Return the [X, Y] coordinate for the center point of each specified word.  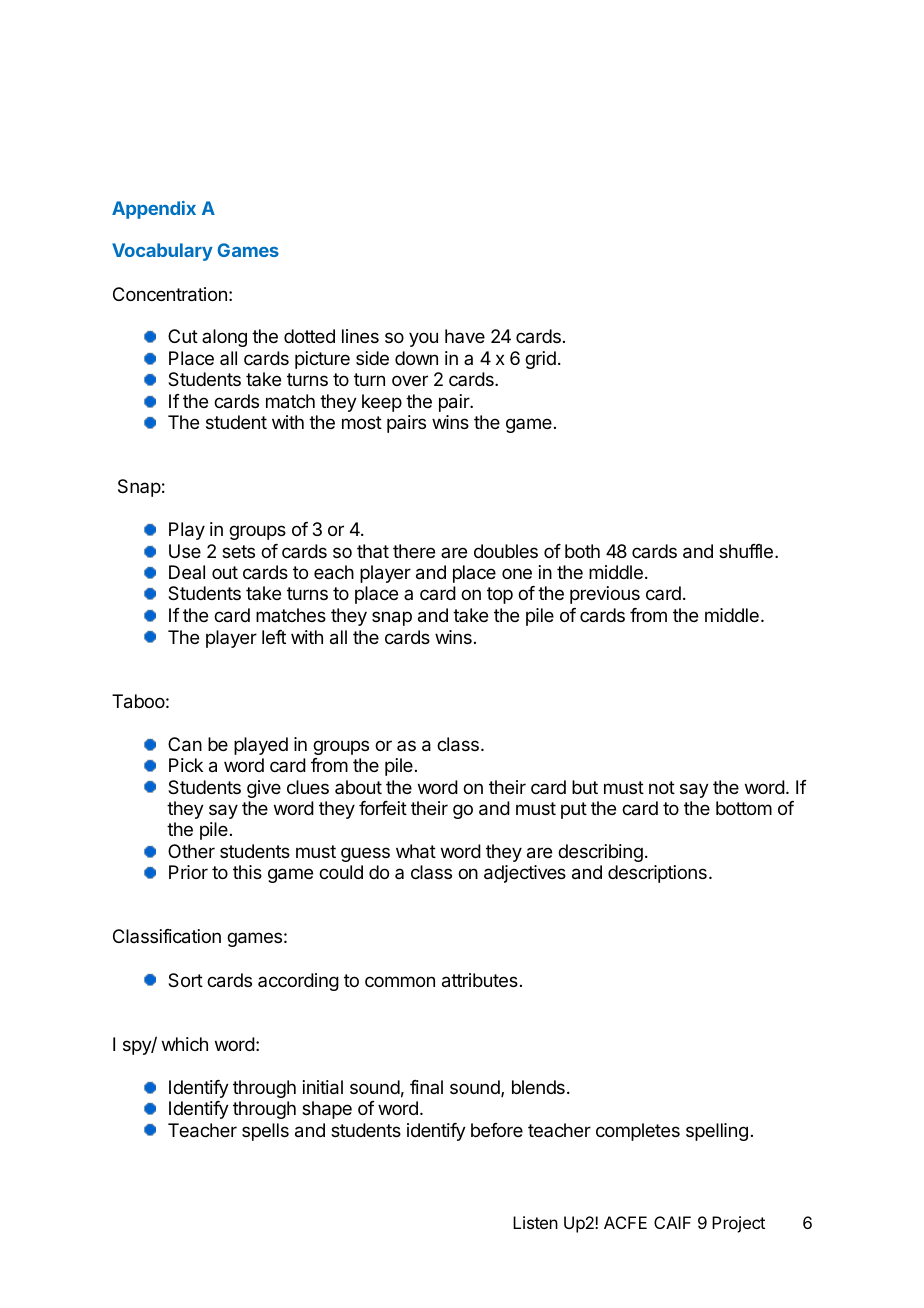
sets [238, 551]
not [662, 787]
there [414, 551]
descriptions [657, 874]
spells [265, 1132]
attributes [480, 980]
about [358, 787]
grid [540, 360]
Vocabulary [162, 252]
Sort [185, 980]
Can [185, 744]
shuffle [746, 551]
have [465, 336]
